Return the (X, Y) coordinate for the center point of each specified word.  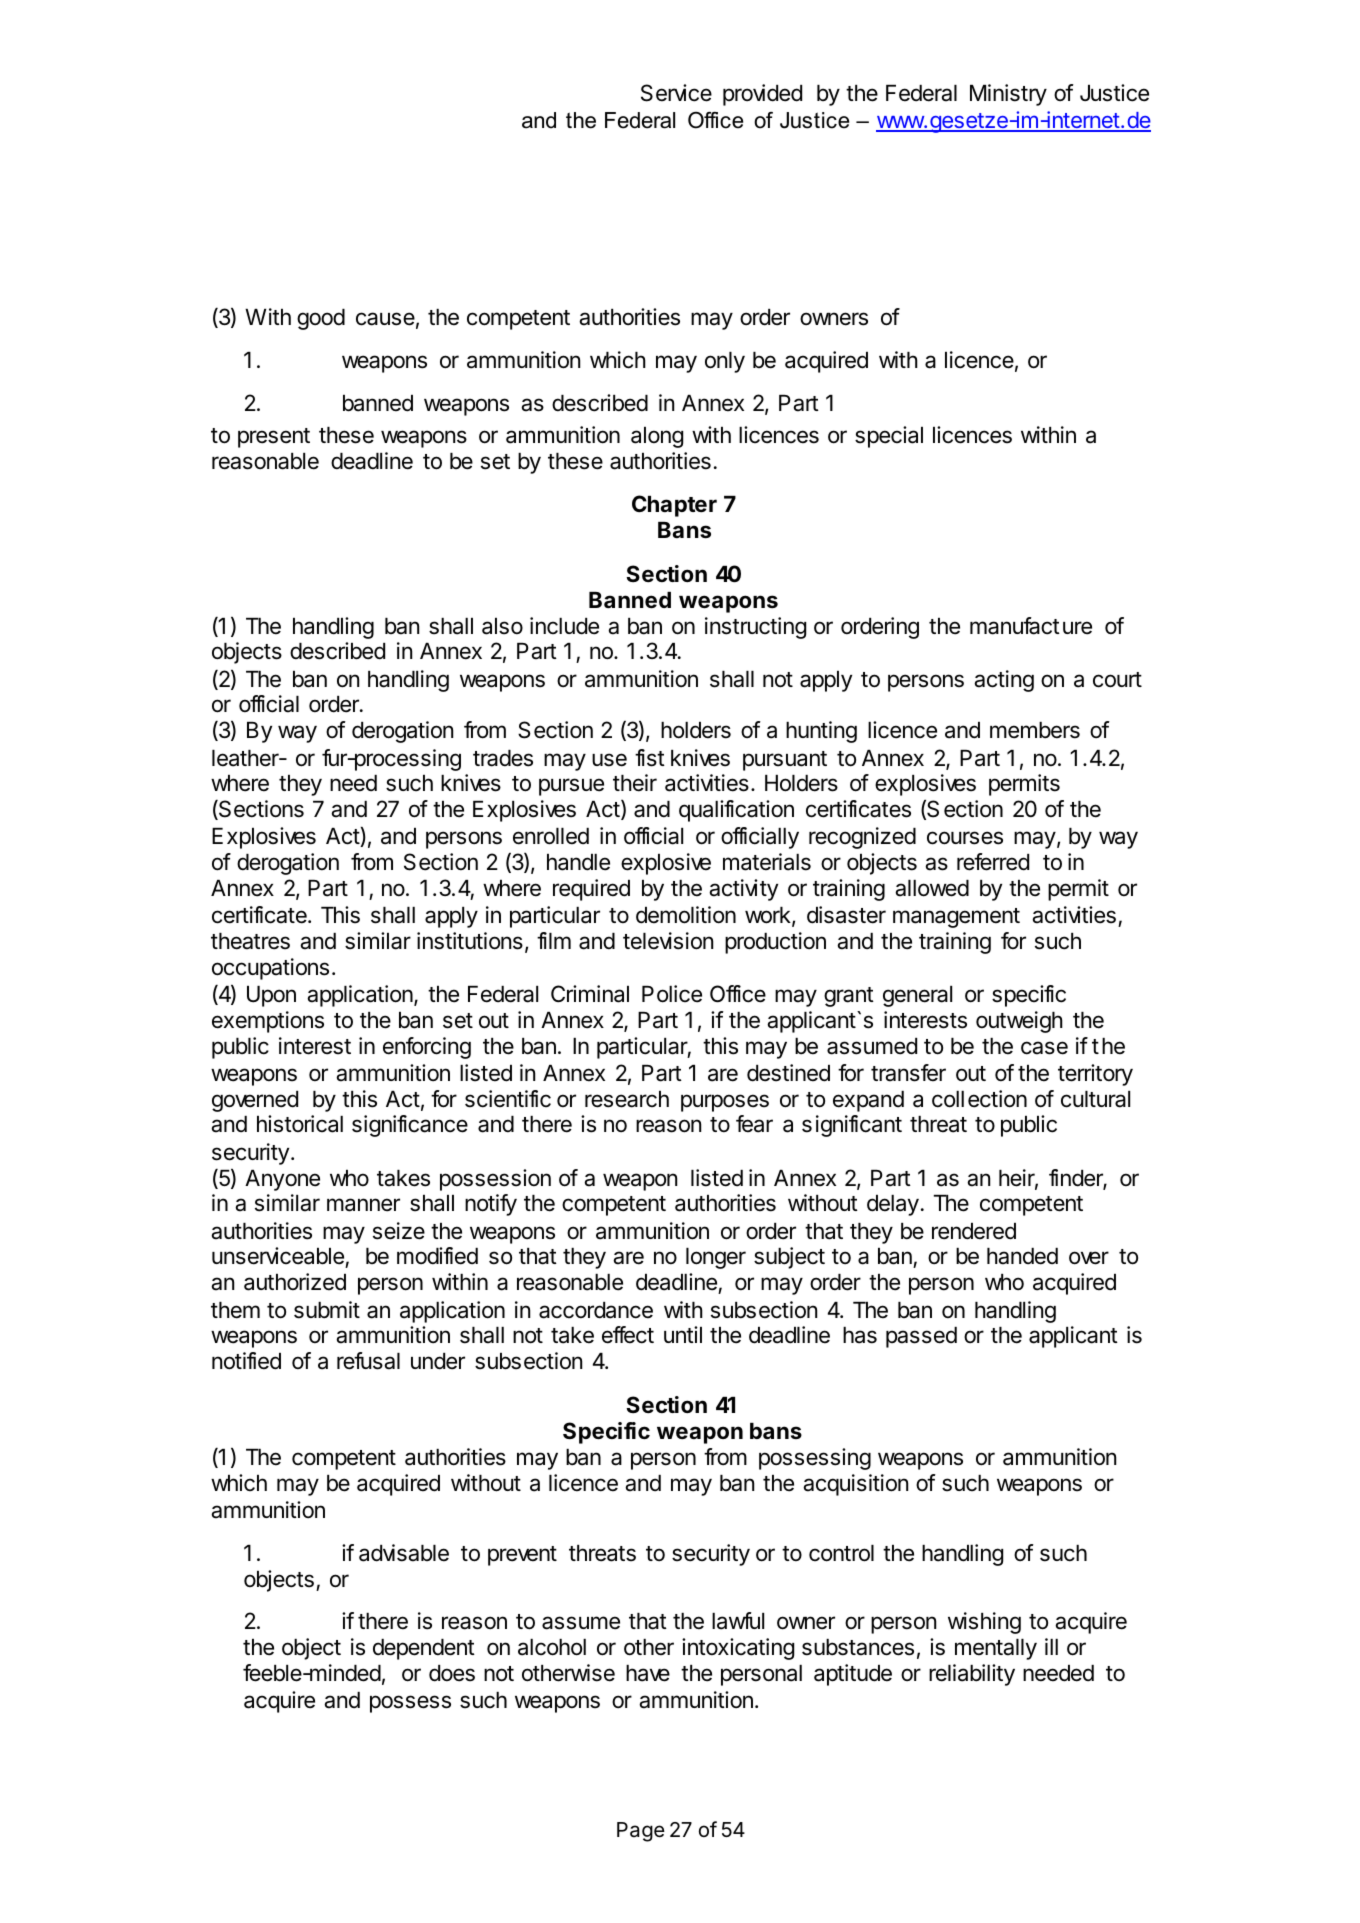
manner (363, 1205)
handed (1022, 1256)
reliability (972, 1675)
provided (762, 95)
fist (650, 758)
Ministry (1008, 95)
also (502, 626)
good (321, 319)
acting (1004, 681)
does (452, 1673)
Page (641, 1832)
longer (716, 1258)
